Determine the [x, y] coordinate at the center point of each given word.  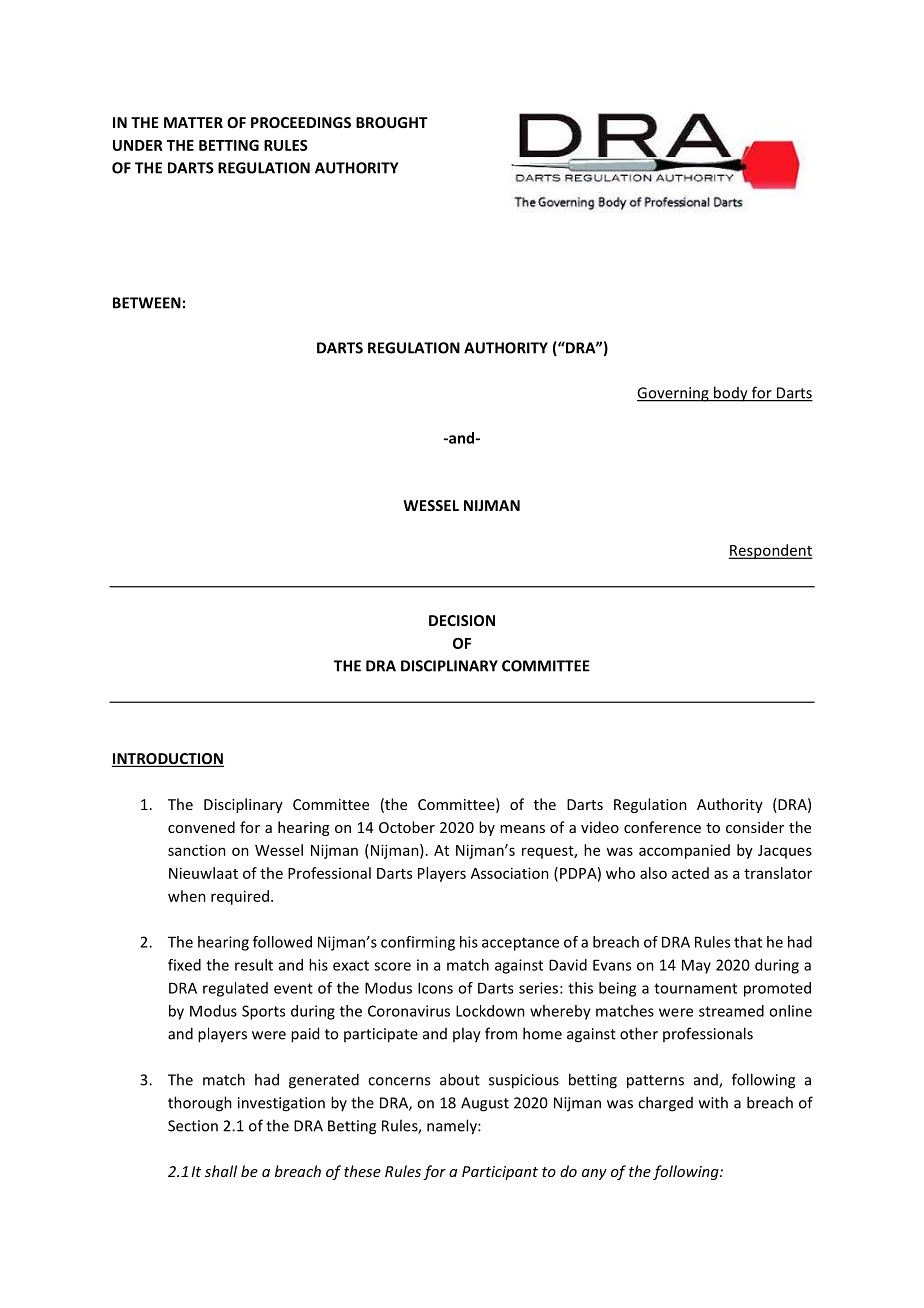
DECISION [462, 620]
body [731, 394]
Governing [674, 394]
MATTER [193, 122]
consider [755, 827]
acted [690, 873]
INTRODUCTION [168, 760]
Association [510, 873]
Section [193, 1126]
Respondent [771, 551]
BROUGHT [392, 122]
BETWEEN [147, 303]
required [240, 897]
